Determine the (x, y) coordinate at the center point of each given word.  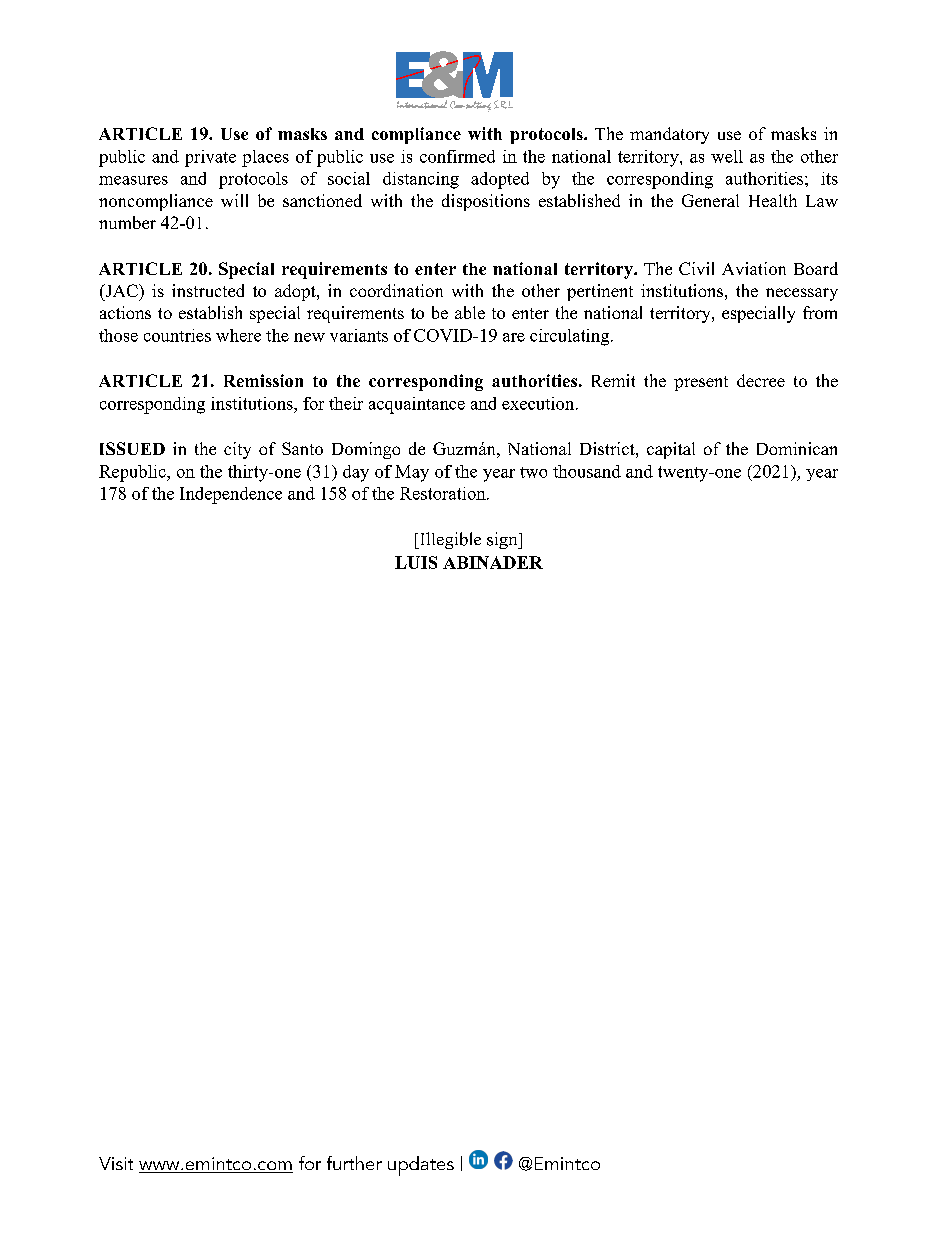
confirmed (457, 156)
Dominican (797, 448)
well (727, 156)
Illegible (449, 540)
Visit (116, 1163)
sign (503, 540)
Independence (231, 495)
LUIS (416, 562)
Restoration (444, 493)
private (210, 158)
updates (421, 1166)
